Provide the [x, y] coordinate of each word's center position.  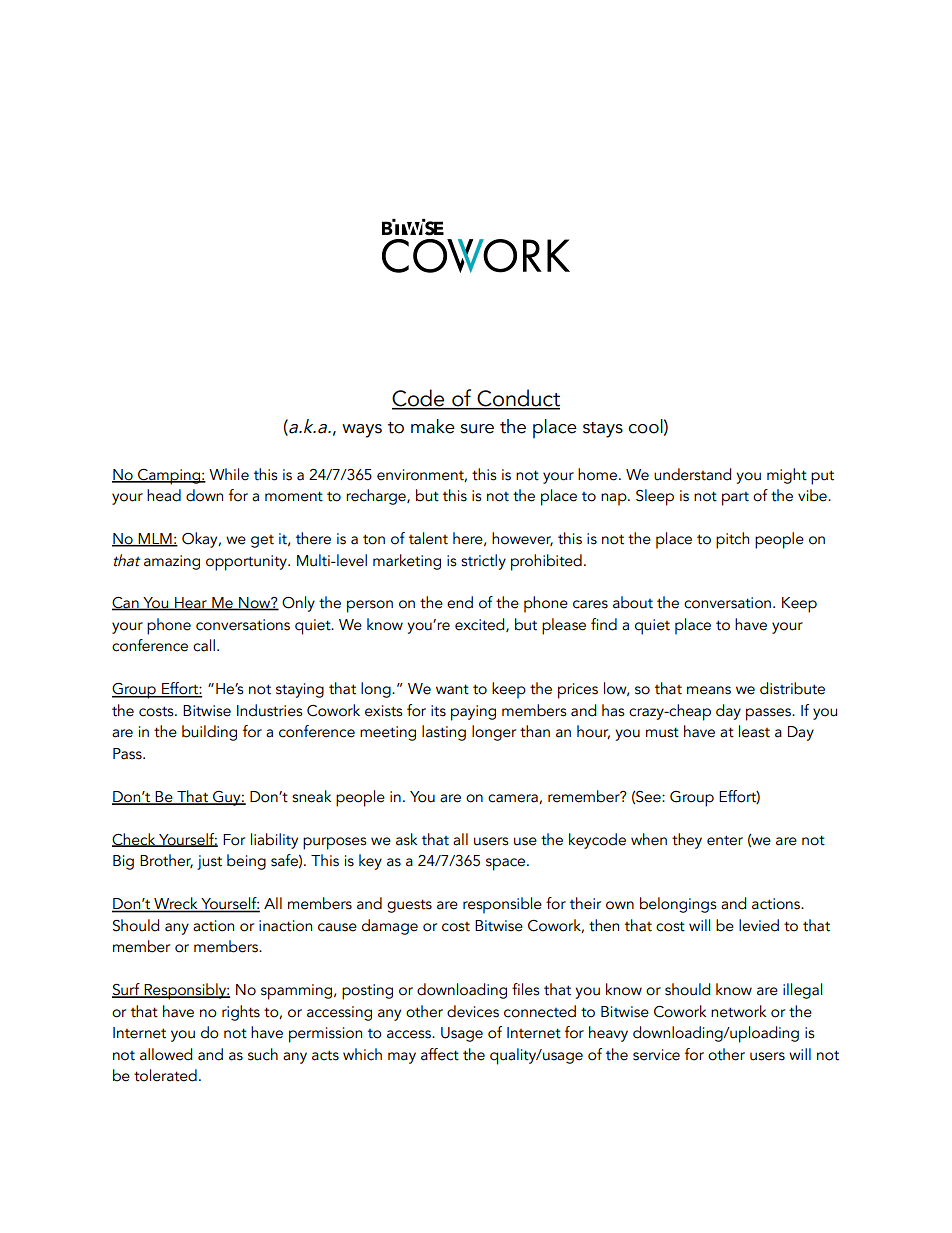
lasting [444, 733]
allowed [166, 1054]
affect [440, 1054]
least [754, 731]
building [209, 733]
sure [477, 429]
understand [692, 474]
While [229, 474]
